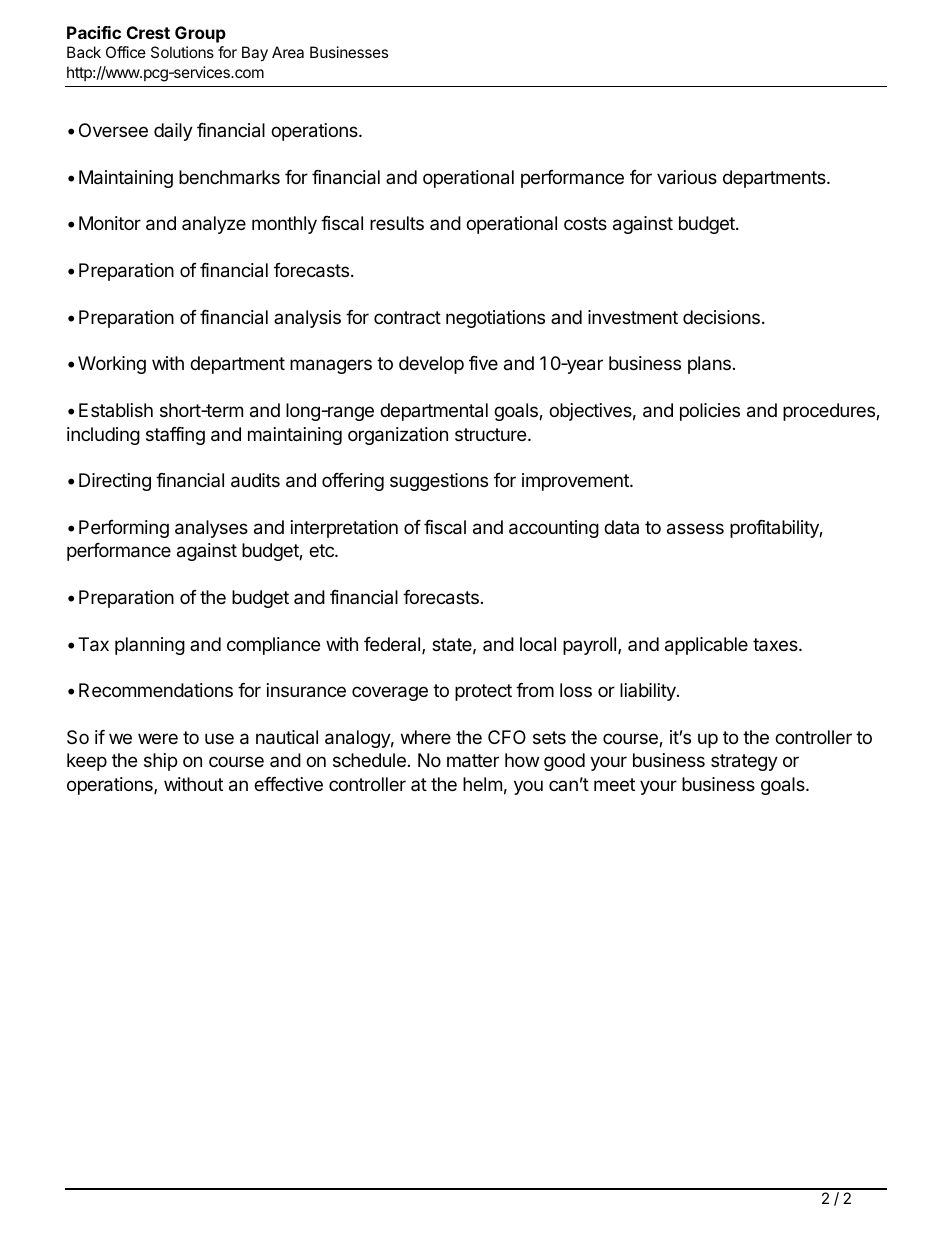 This image has width=952, height=1233. I want to click on structure, so click(492, 434).
